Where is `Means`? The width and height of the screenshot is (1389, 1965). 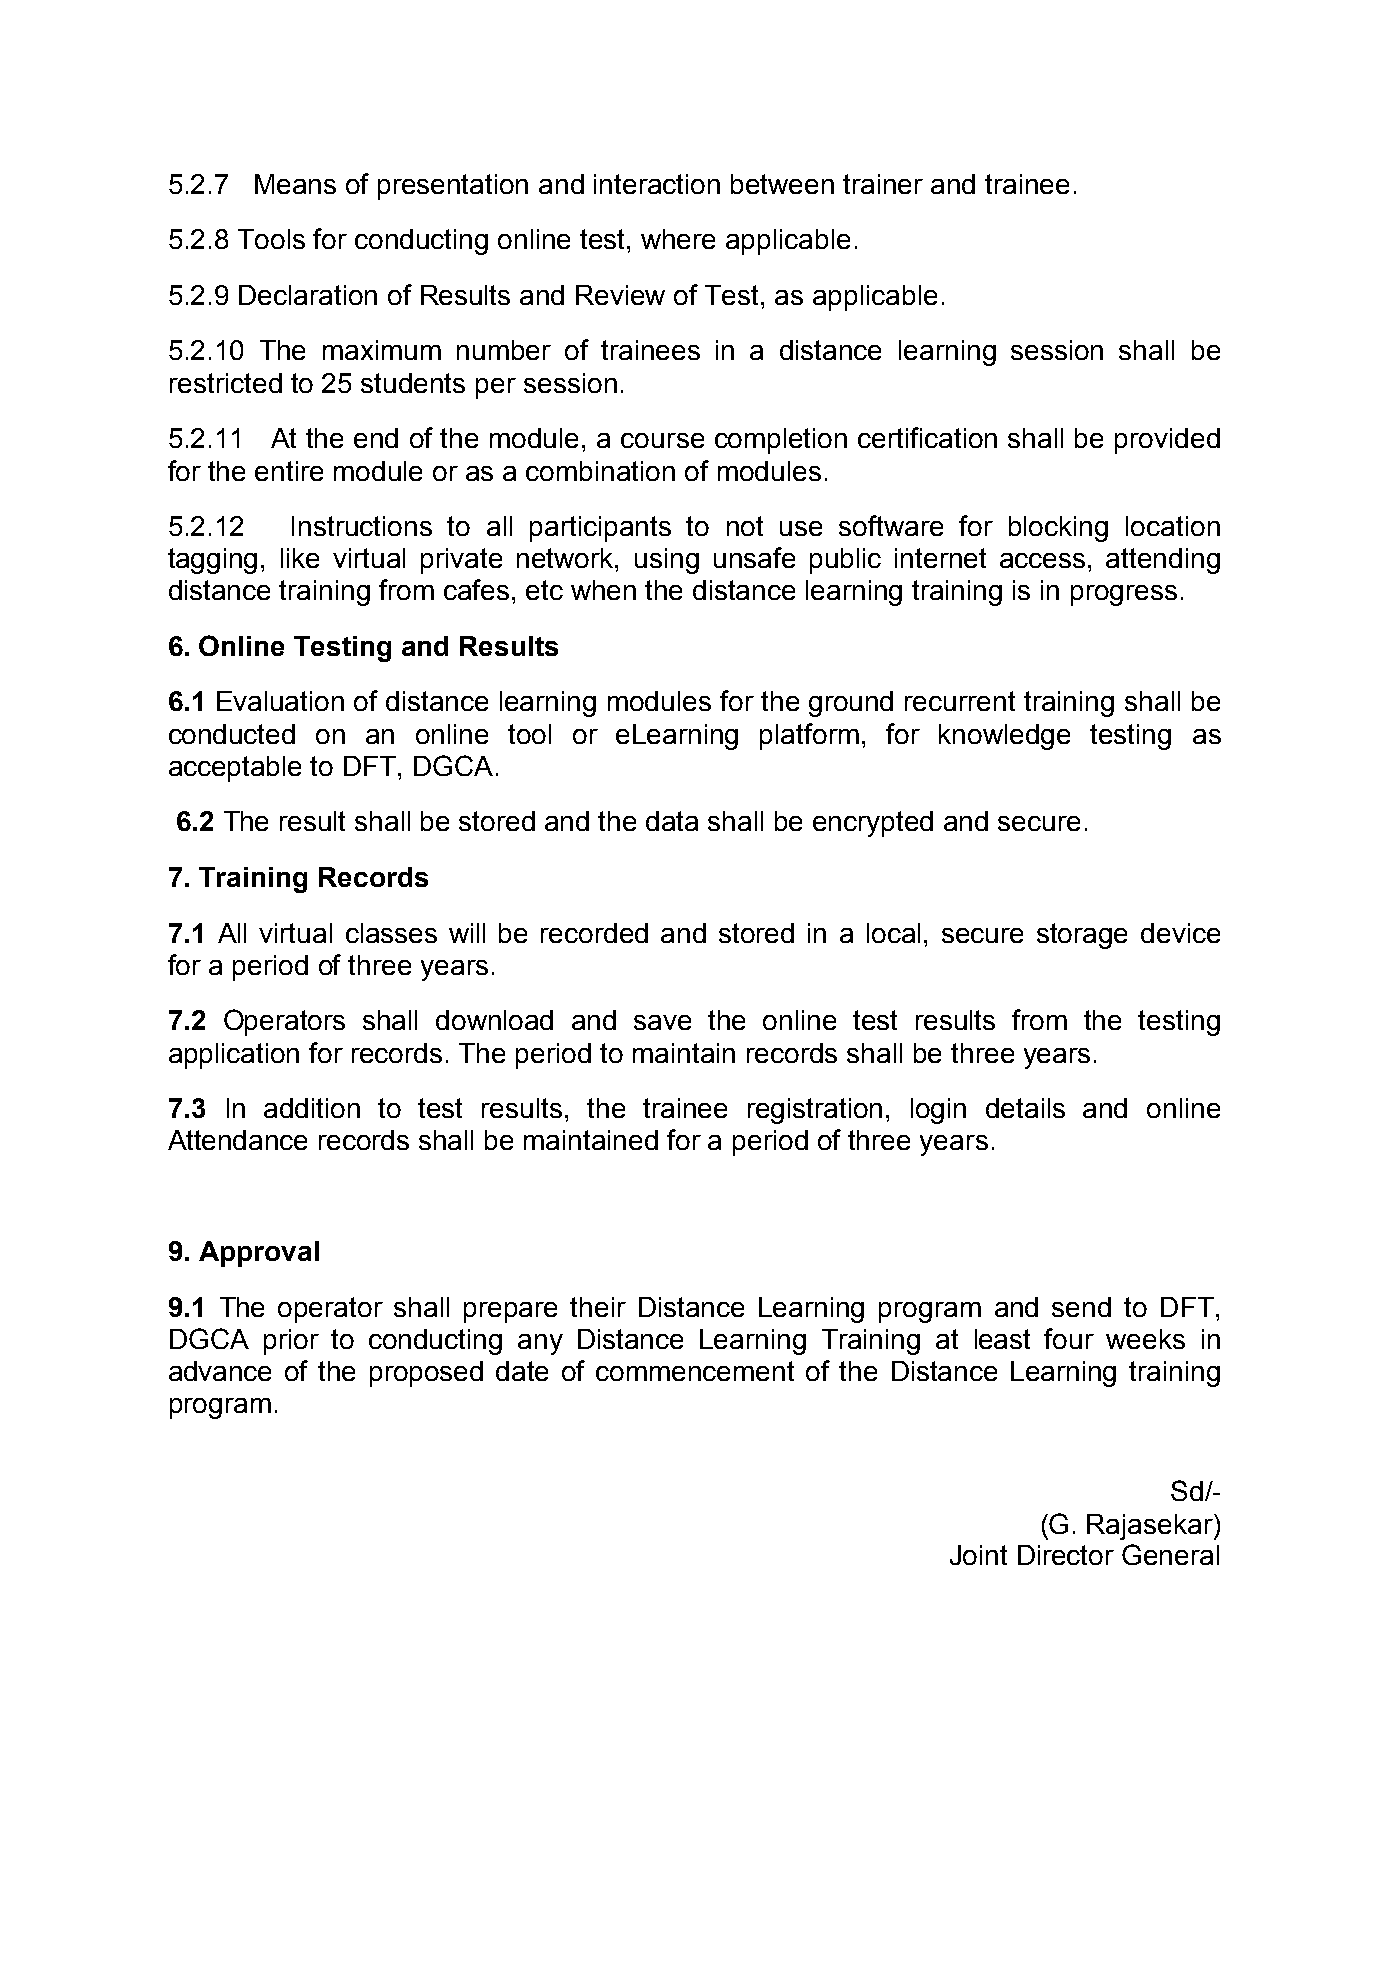
Means is located at coordinates (295, 184).
